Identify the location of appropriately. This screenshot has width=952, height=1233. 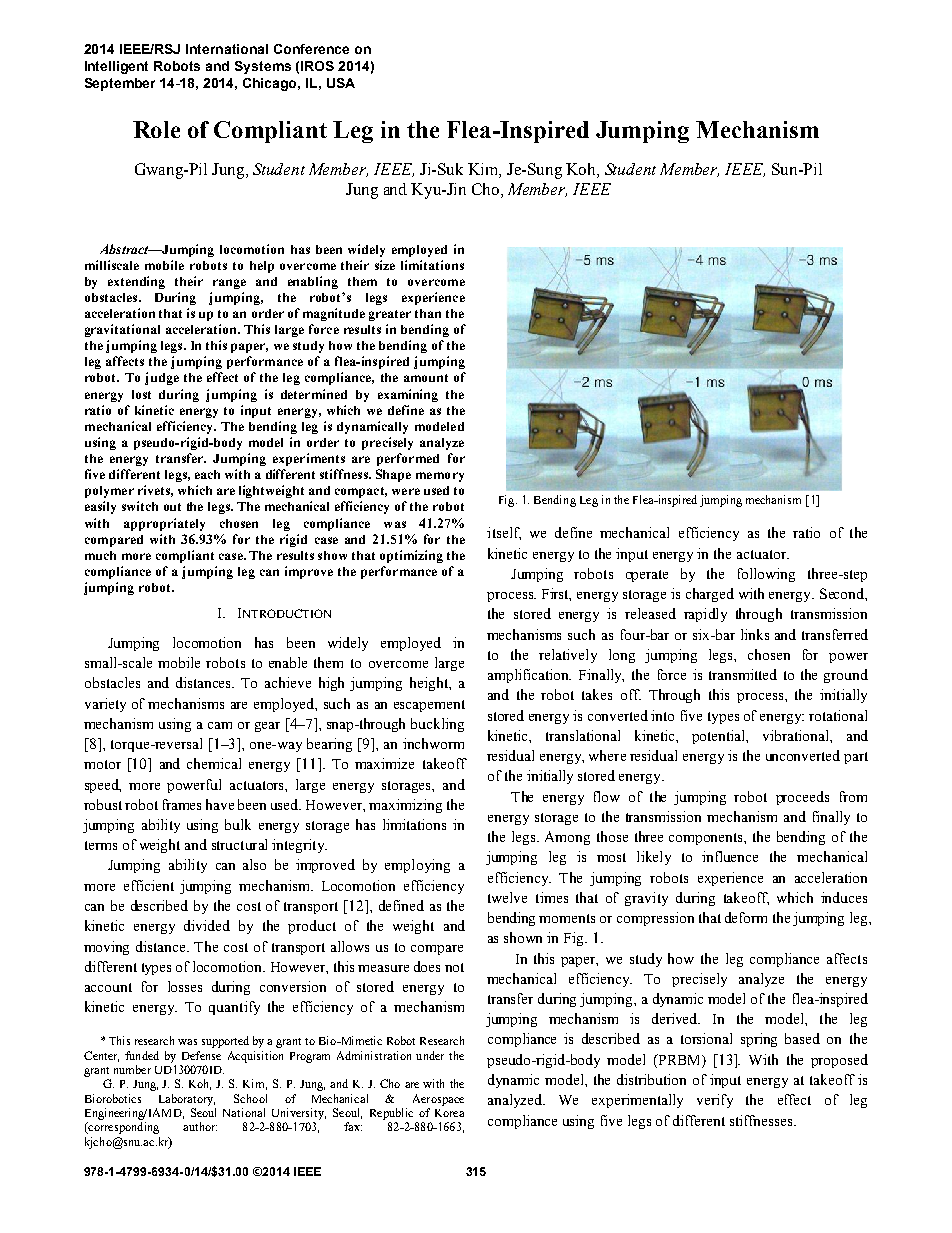
(164, 524).
